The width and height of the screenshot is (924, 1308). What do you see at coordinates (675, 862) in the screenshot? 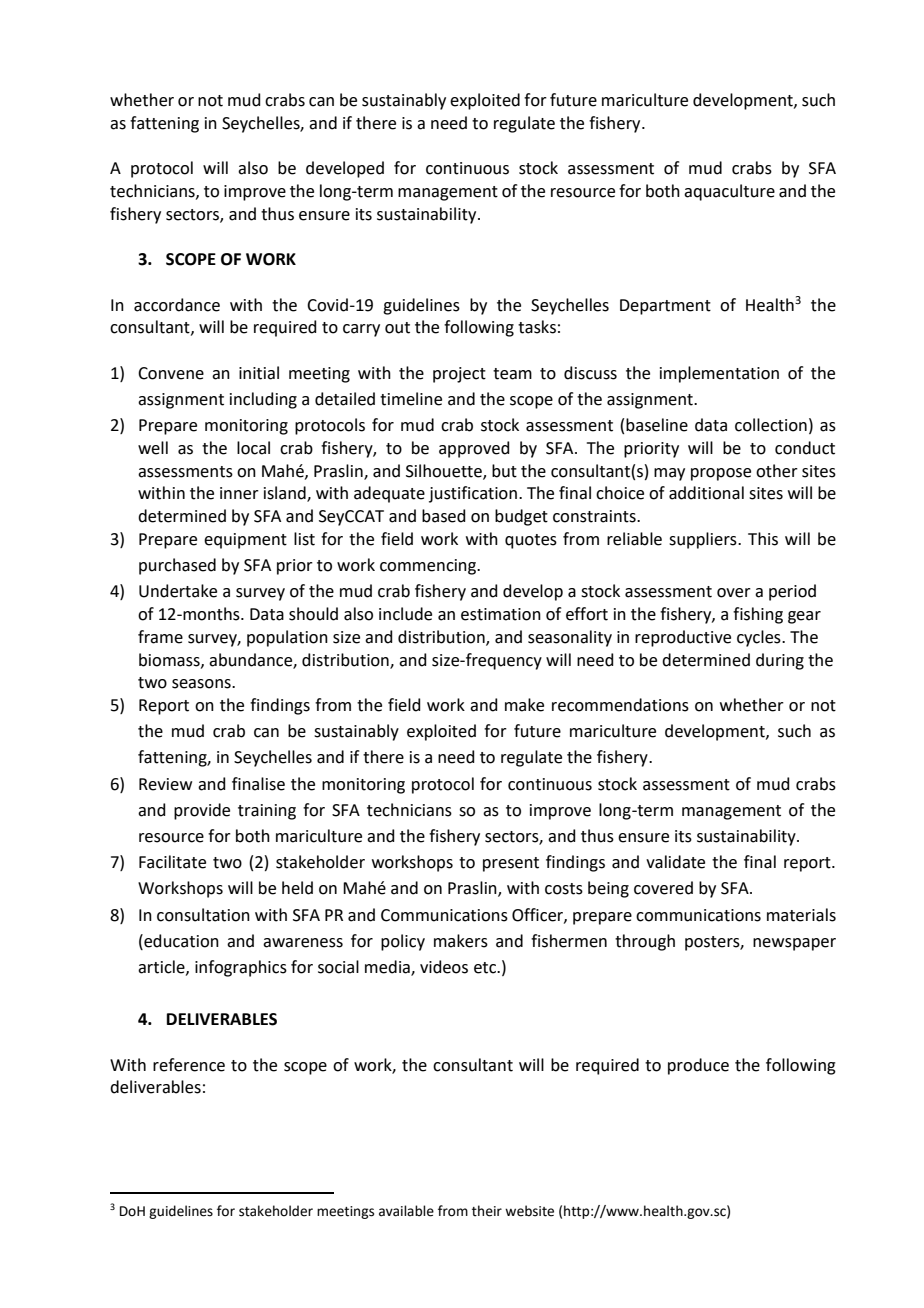
I see `validate` at bounding box center [675, 862].
